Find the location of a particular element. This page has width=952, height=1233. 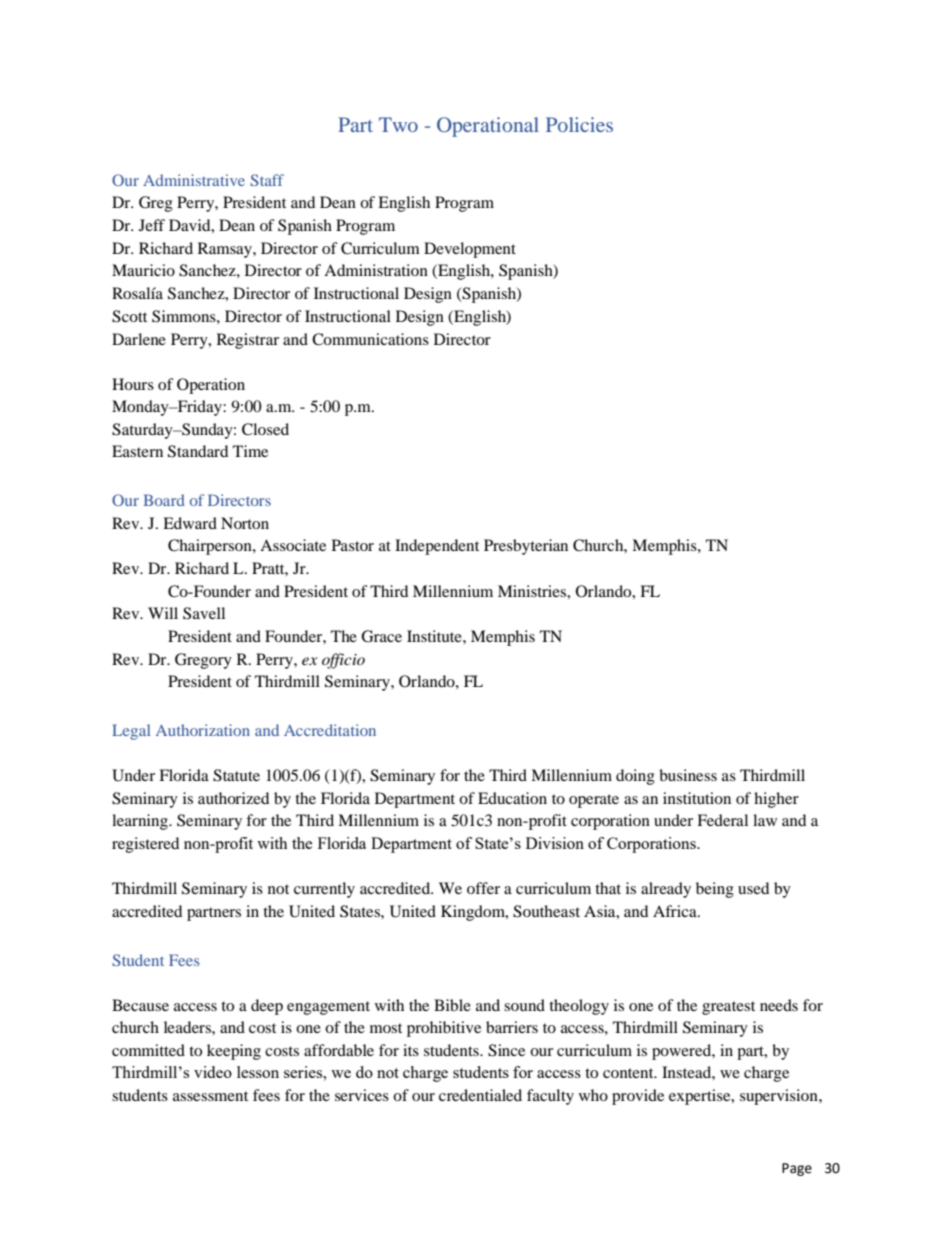

authorized is located at coordinates (233, 798).
